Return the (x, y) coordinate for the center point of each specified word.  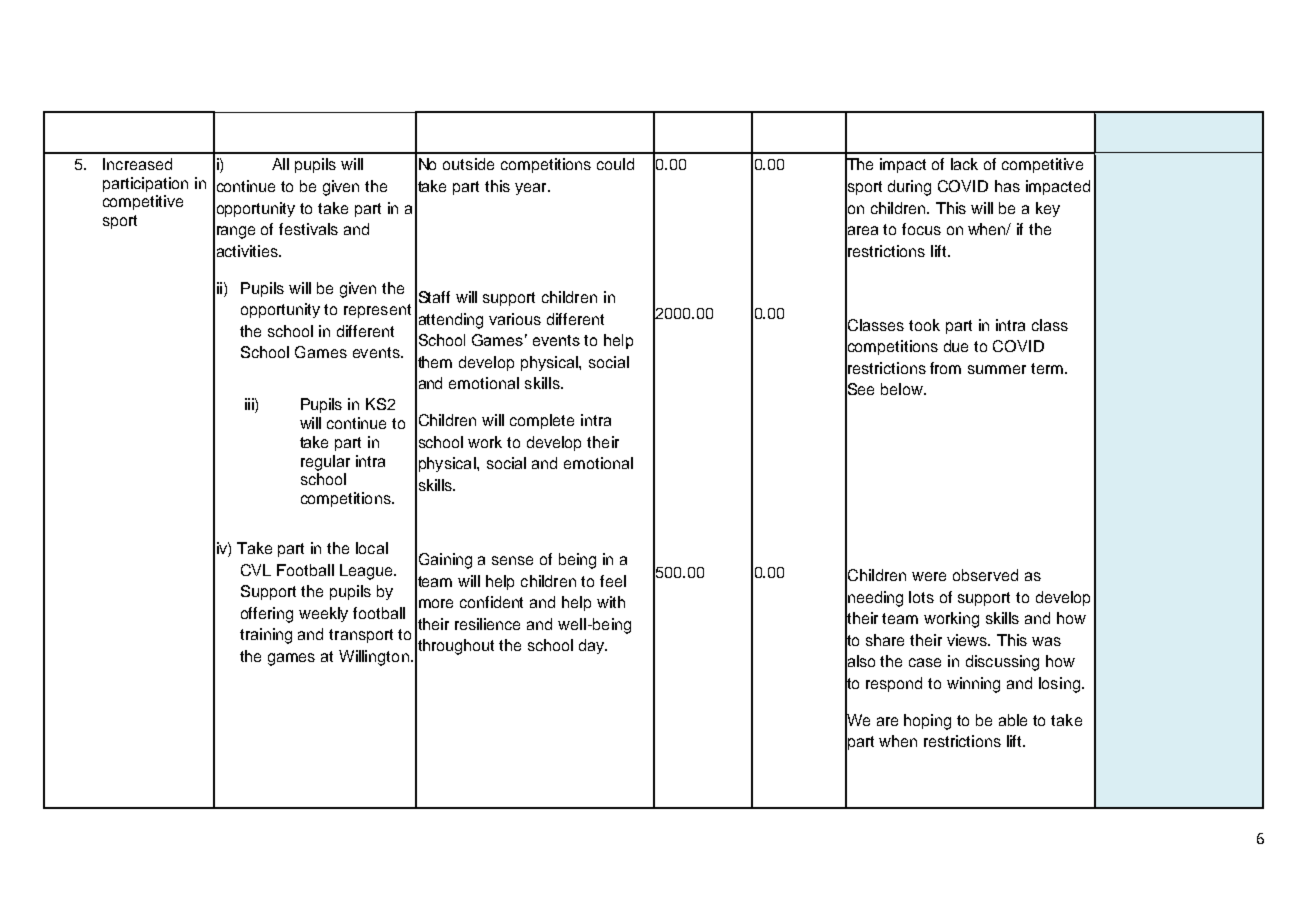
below (903, 389)
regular (325, 463)
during (909, 188)
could (615, 164)
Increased (137, 164)
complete (542, 421)
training (266, 636)
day (593, 646)
